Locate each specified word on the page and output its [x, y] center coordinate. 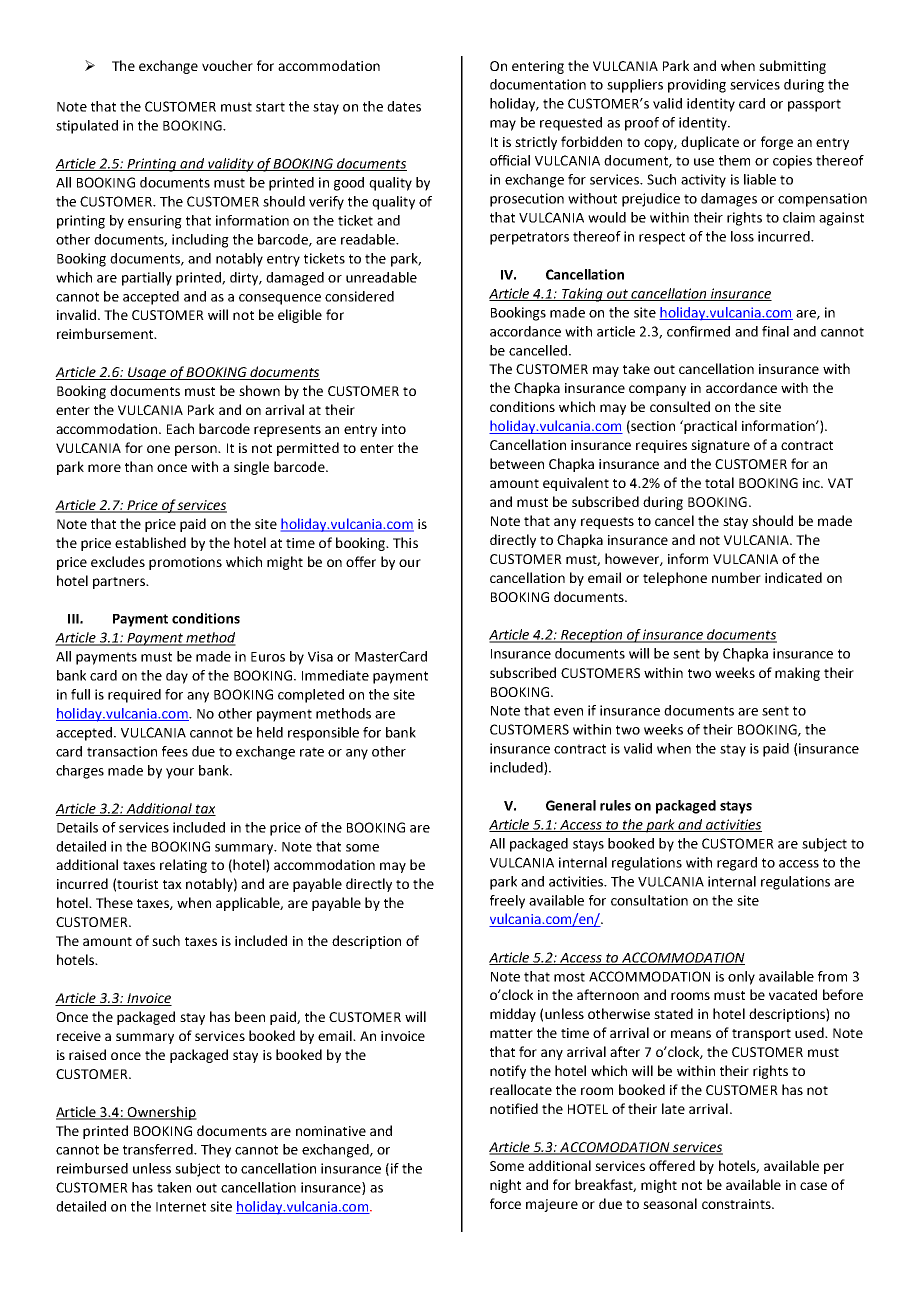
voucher [227, 65]
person [197, 450]
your [180, 773]
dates [404, 106]
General [571, 805]
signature [720, 446]
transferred [159, 1149]
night [505, 1186]
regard [737, 864]
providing [697, 86]
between [517, 463]
